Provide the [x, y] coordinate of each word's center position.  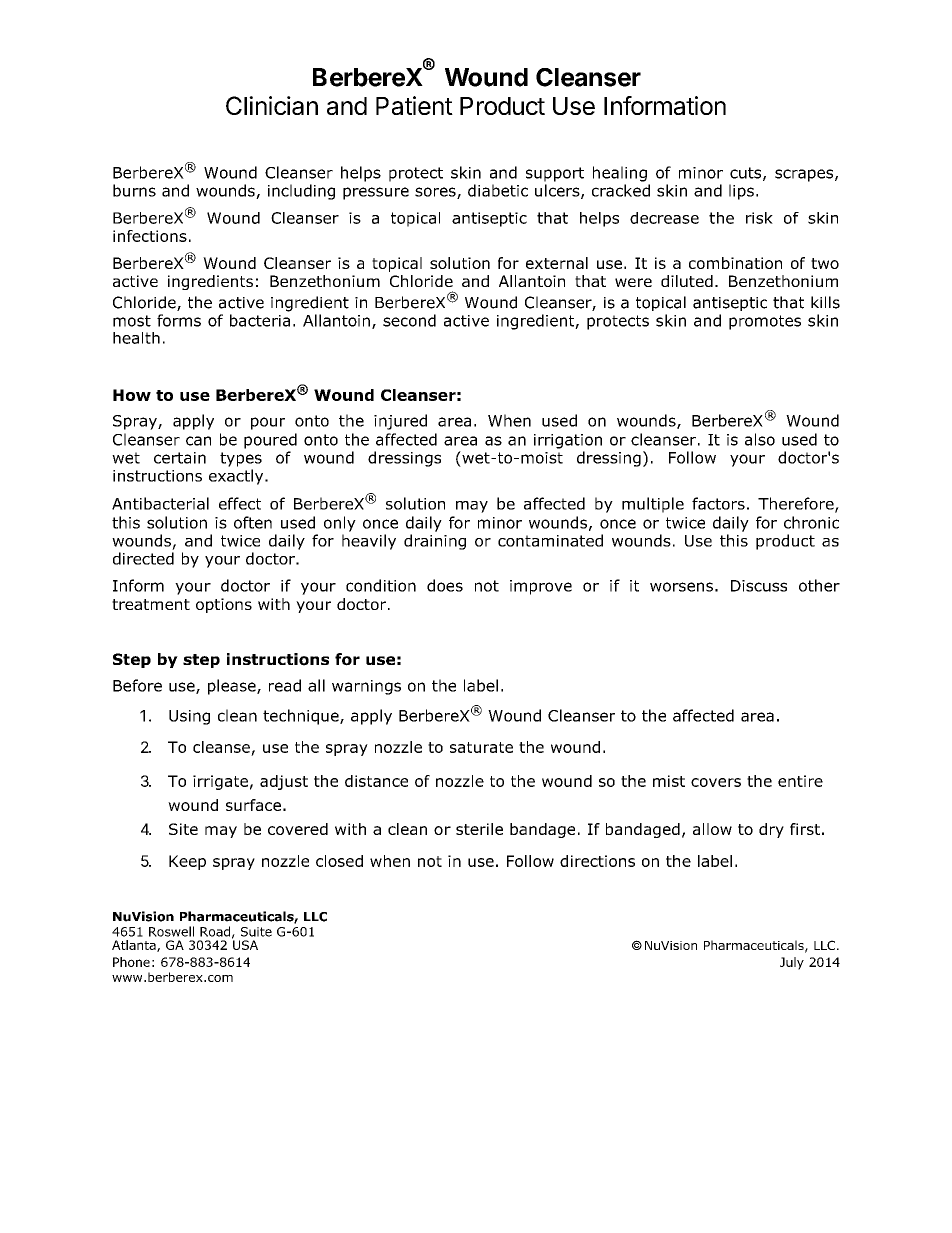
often [253, 522]
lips [741, 192]
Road [215, 931]
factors [718, 503]
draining [435, 542]
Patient [414, 105]
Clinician [272, 105]
